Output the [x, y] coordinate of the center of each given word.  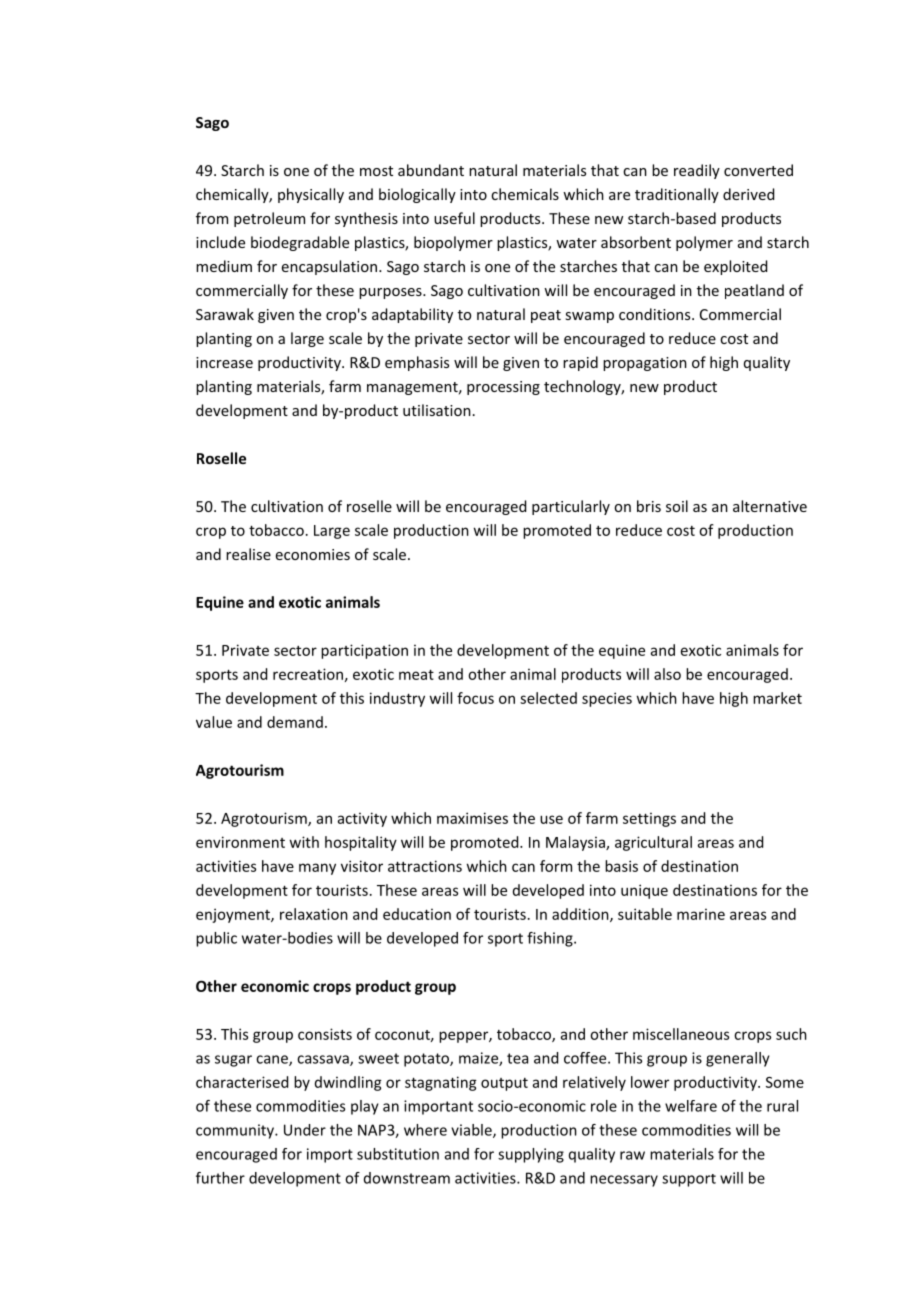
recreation [308, 674]
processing [503, 388]
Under [305, 1130]
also [667, 674]
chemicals [525, 194]
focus [475, 698]
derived [748, 194]
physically [311, 195]
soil [677, 506]
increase [224, 362]
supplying [531, 1155]
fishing [551, 939]
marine [701, 914]
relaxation [314, 914]
